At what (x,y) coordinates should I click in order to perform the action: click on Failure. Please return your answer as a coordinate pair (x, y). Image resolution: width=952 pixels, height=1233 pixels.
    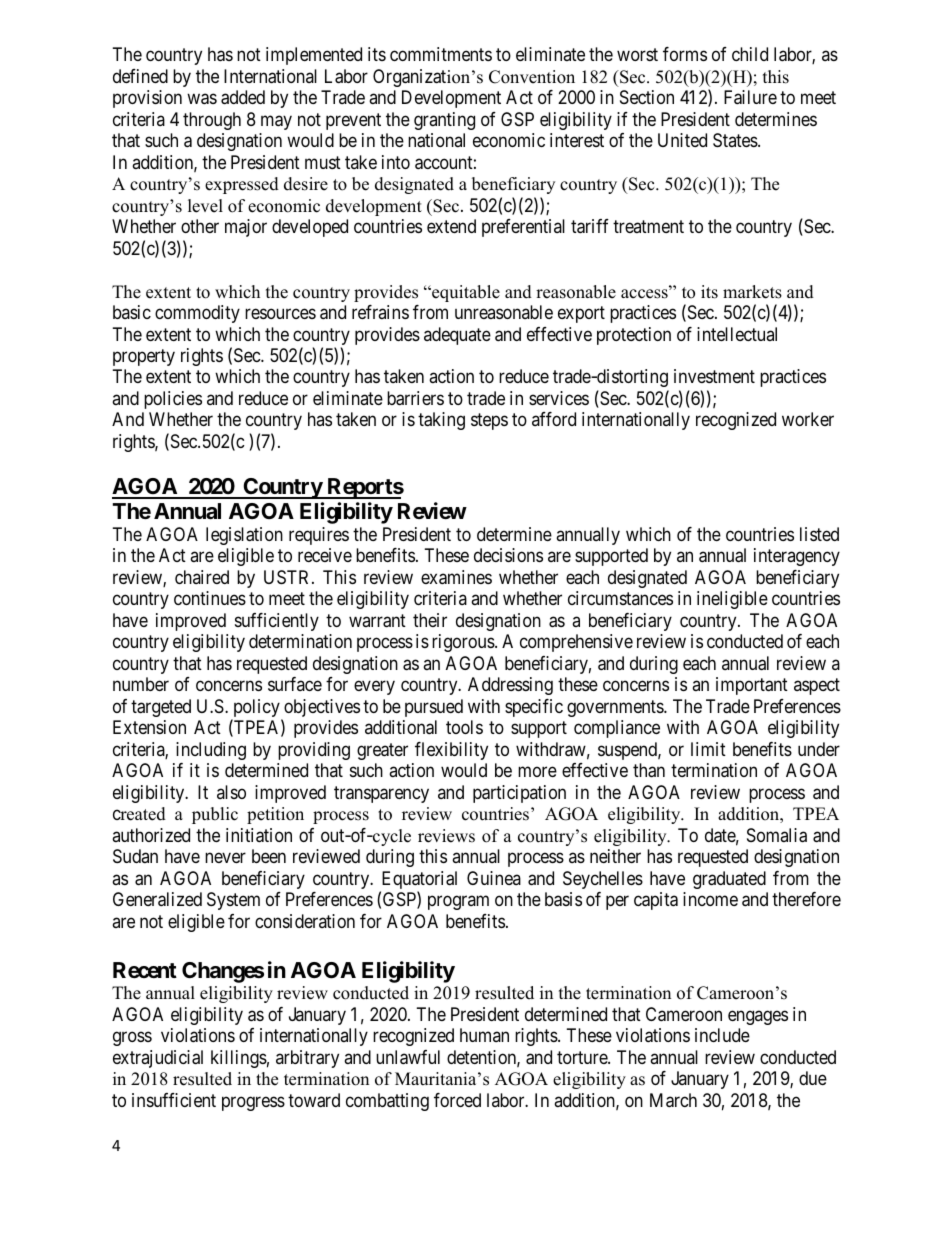
    Looking at the image, I should click on (750, 97).
